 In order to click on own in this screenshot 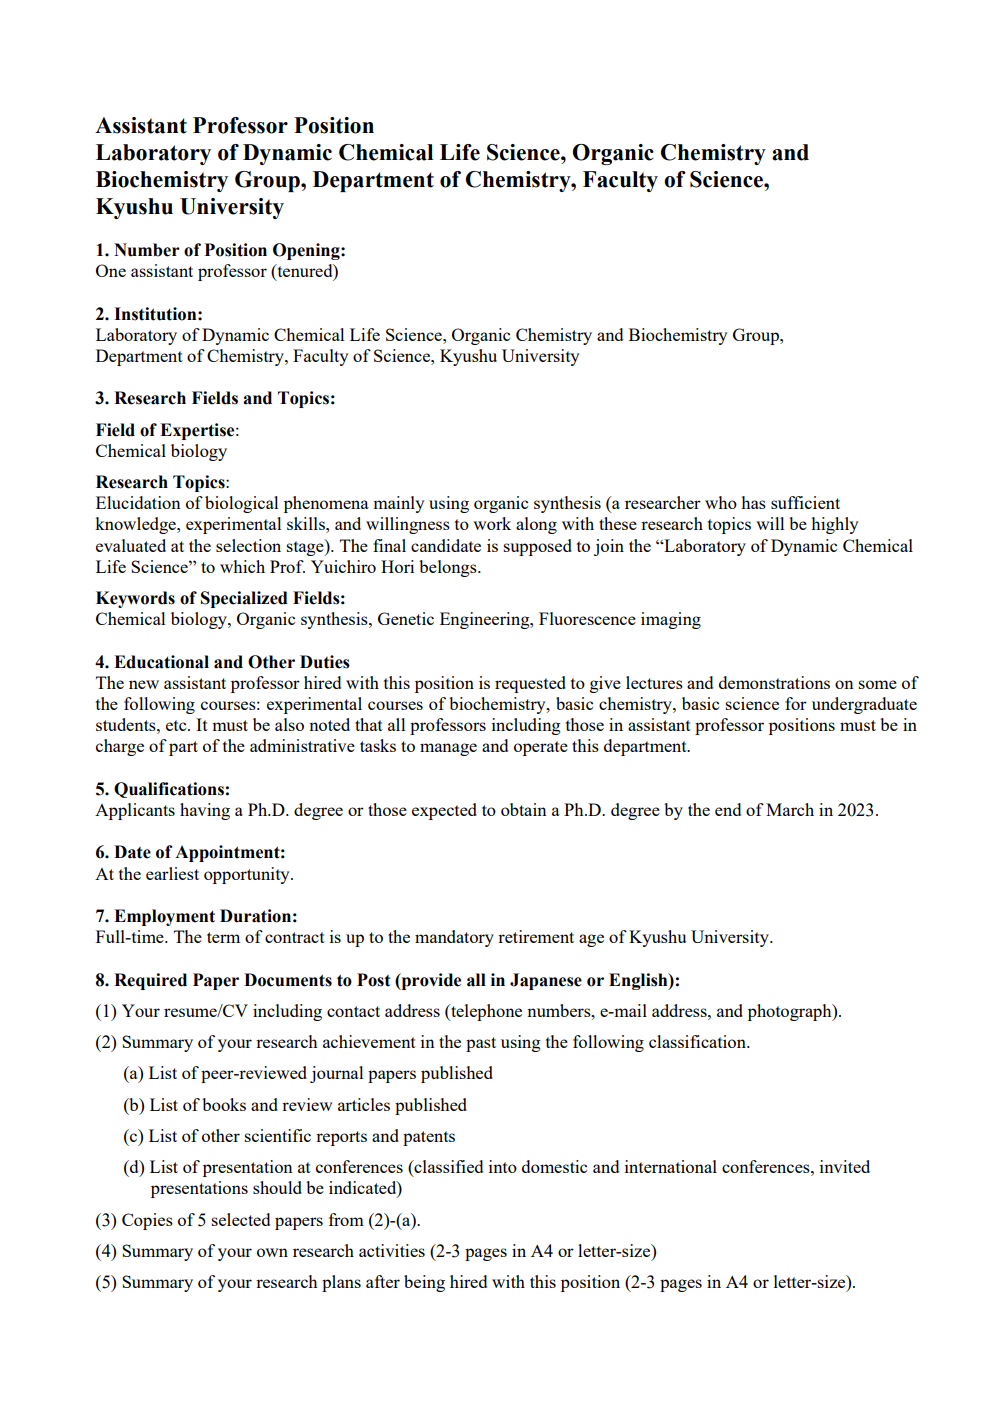, I will do `click(272, 1252)`.
